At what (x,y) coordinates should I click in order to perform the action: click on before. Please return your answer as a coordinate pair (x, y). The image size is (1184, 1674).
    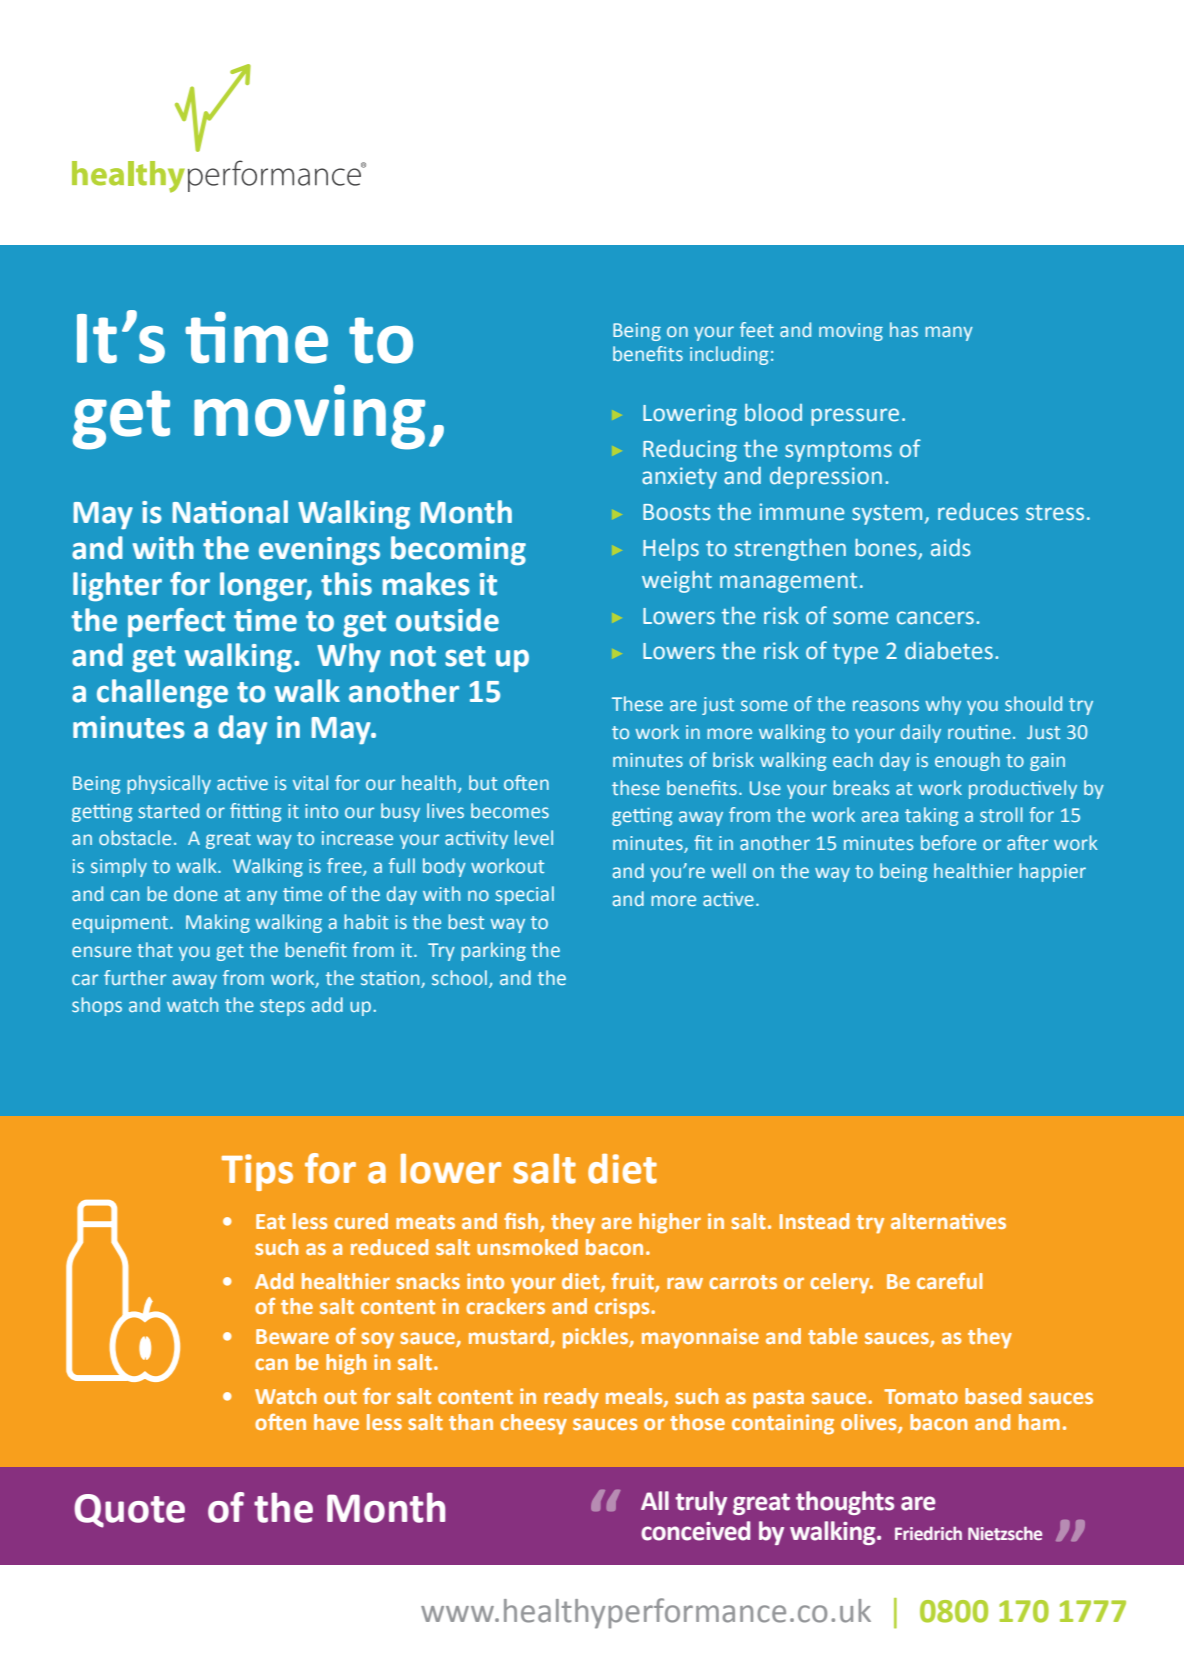
    Looking at the image, I should click on (948, 842).
